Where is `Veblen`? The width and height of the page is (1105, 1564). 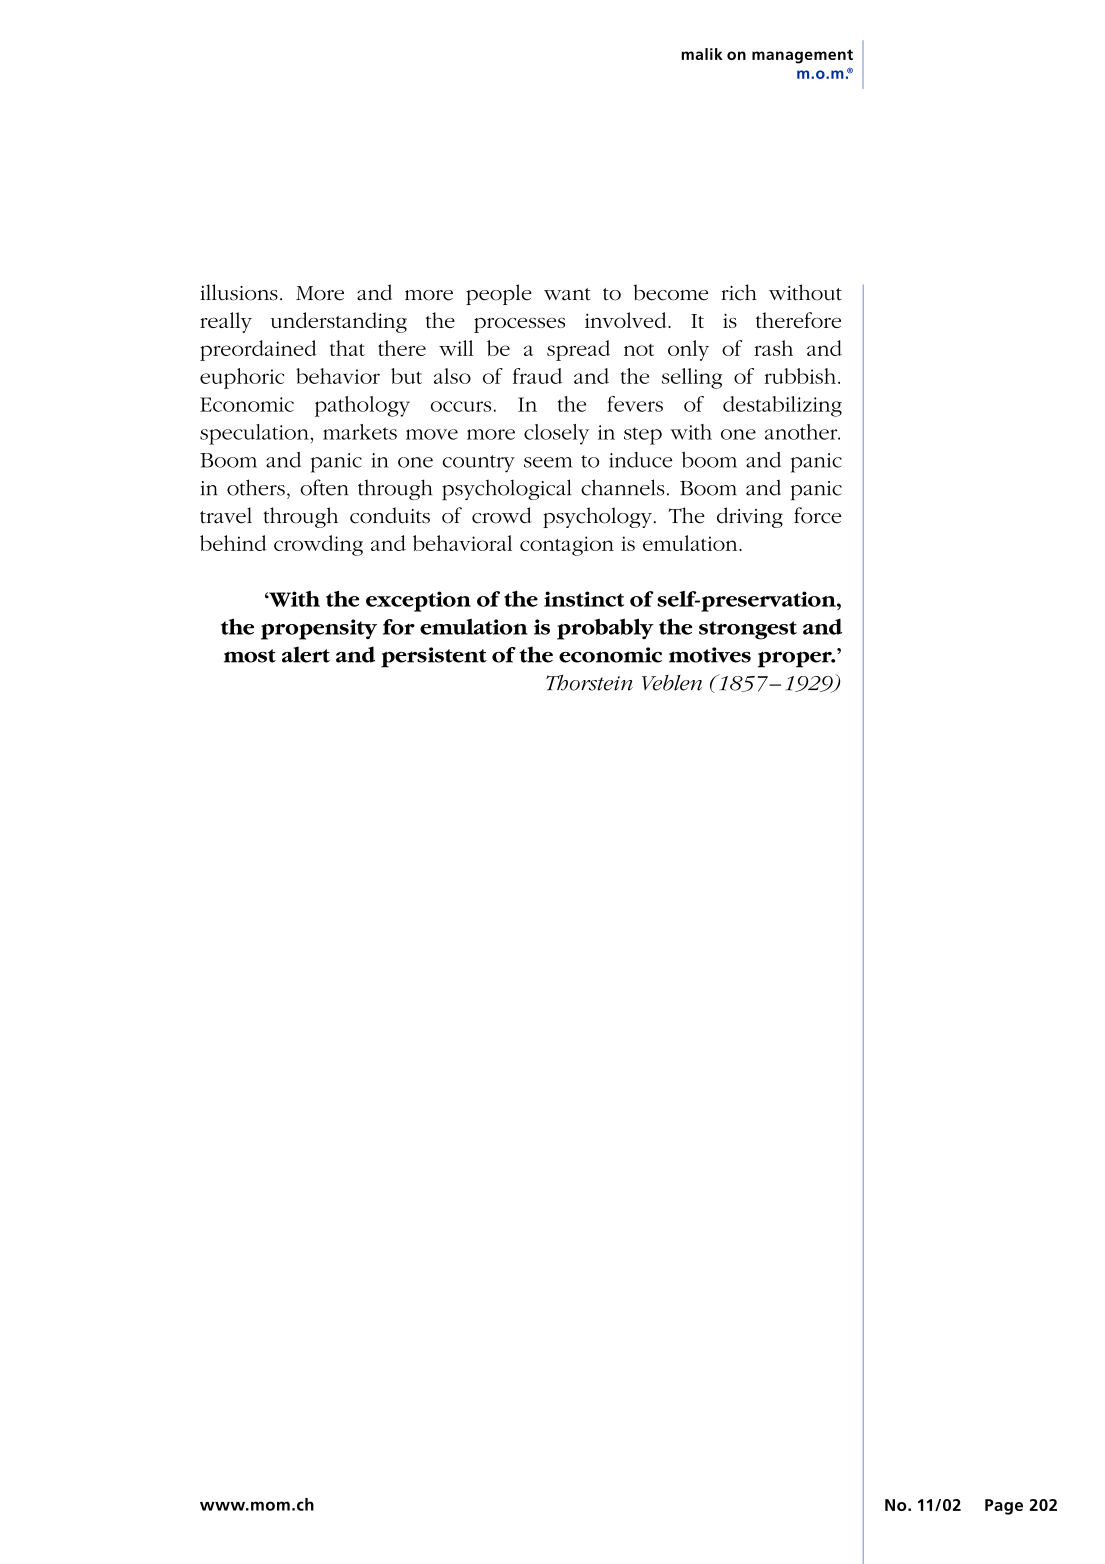
Veblen is located at coordinates (672, 683).
